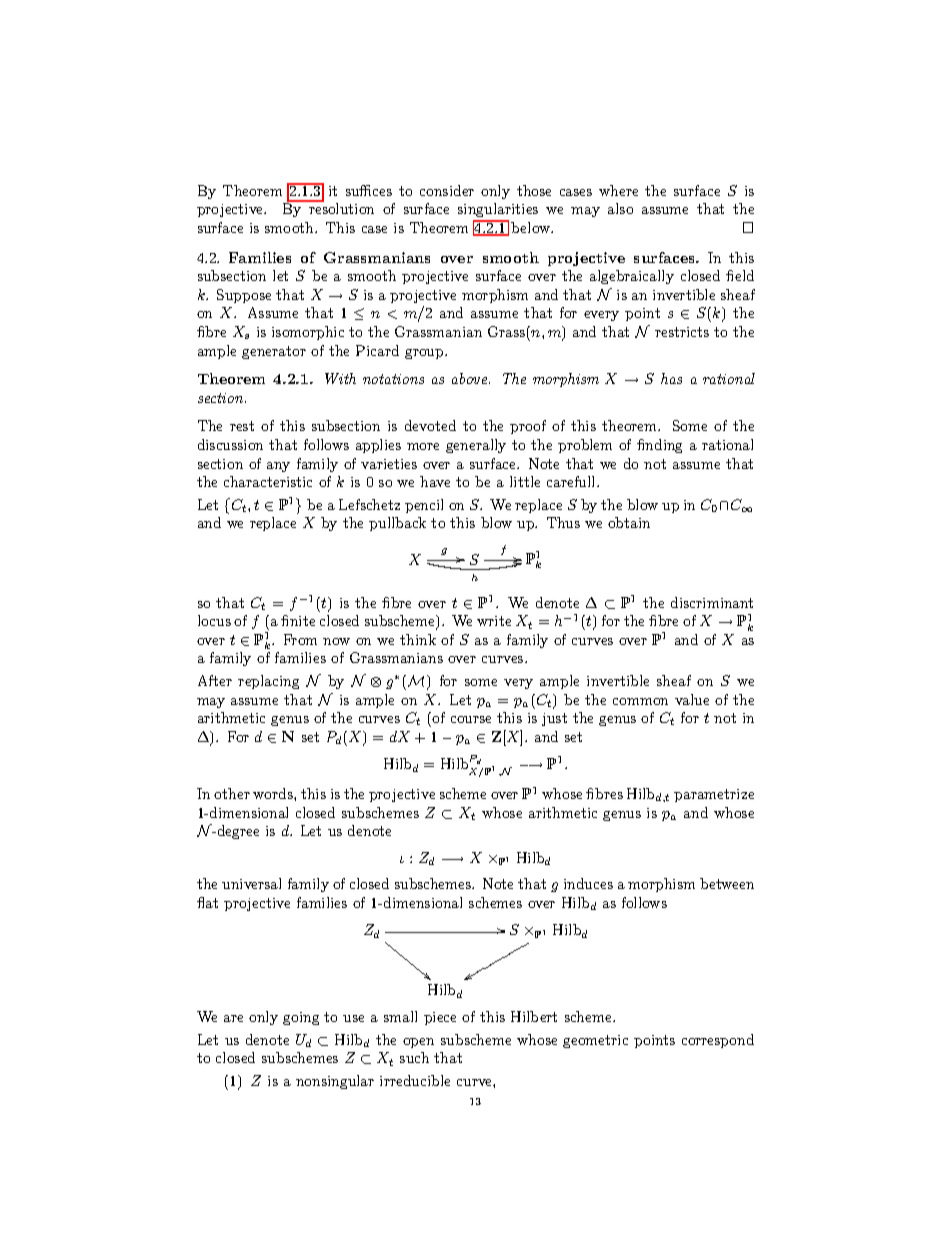  What do you see at coordinates (301, 1018) in the screenshot?
I see `going` at bounding box center [301, 1018].
